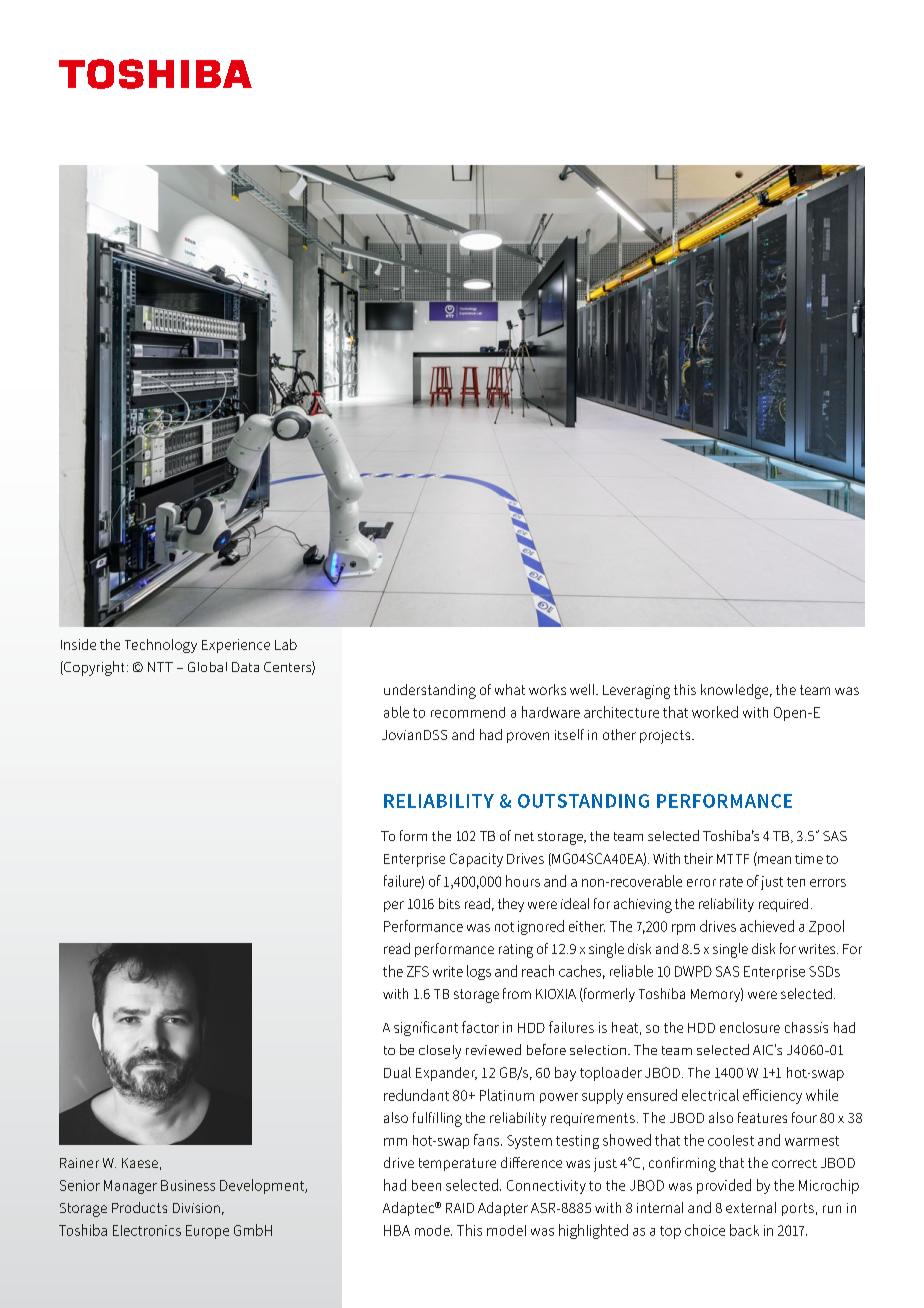  I want to click on projects, so click(666, 737).
